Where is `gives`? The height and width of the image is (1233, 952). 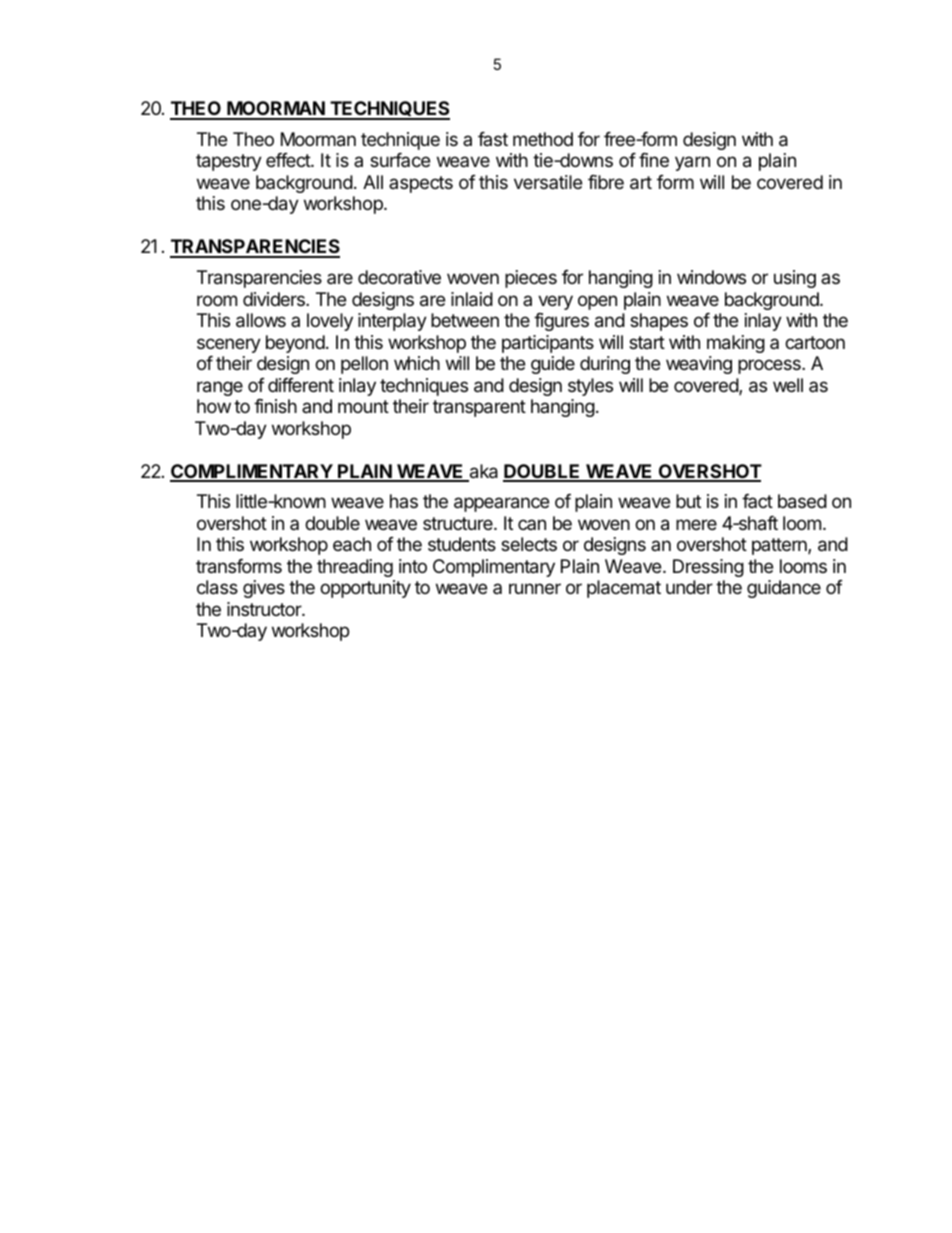 gives is located at coordinates (264, 589).
